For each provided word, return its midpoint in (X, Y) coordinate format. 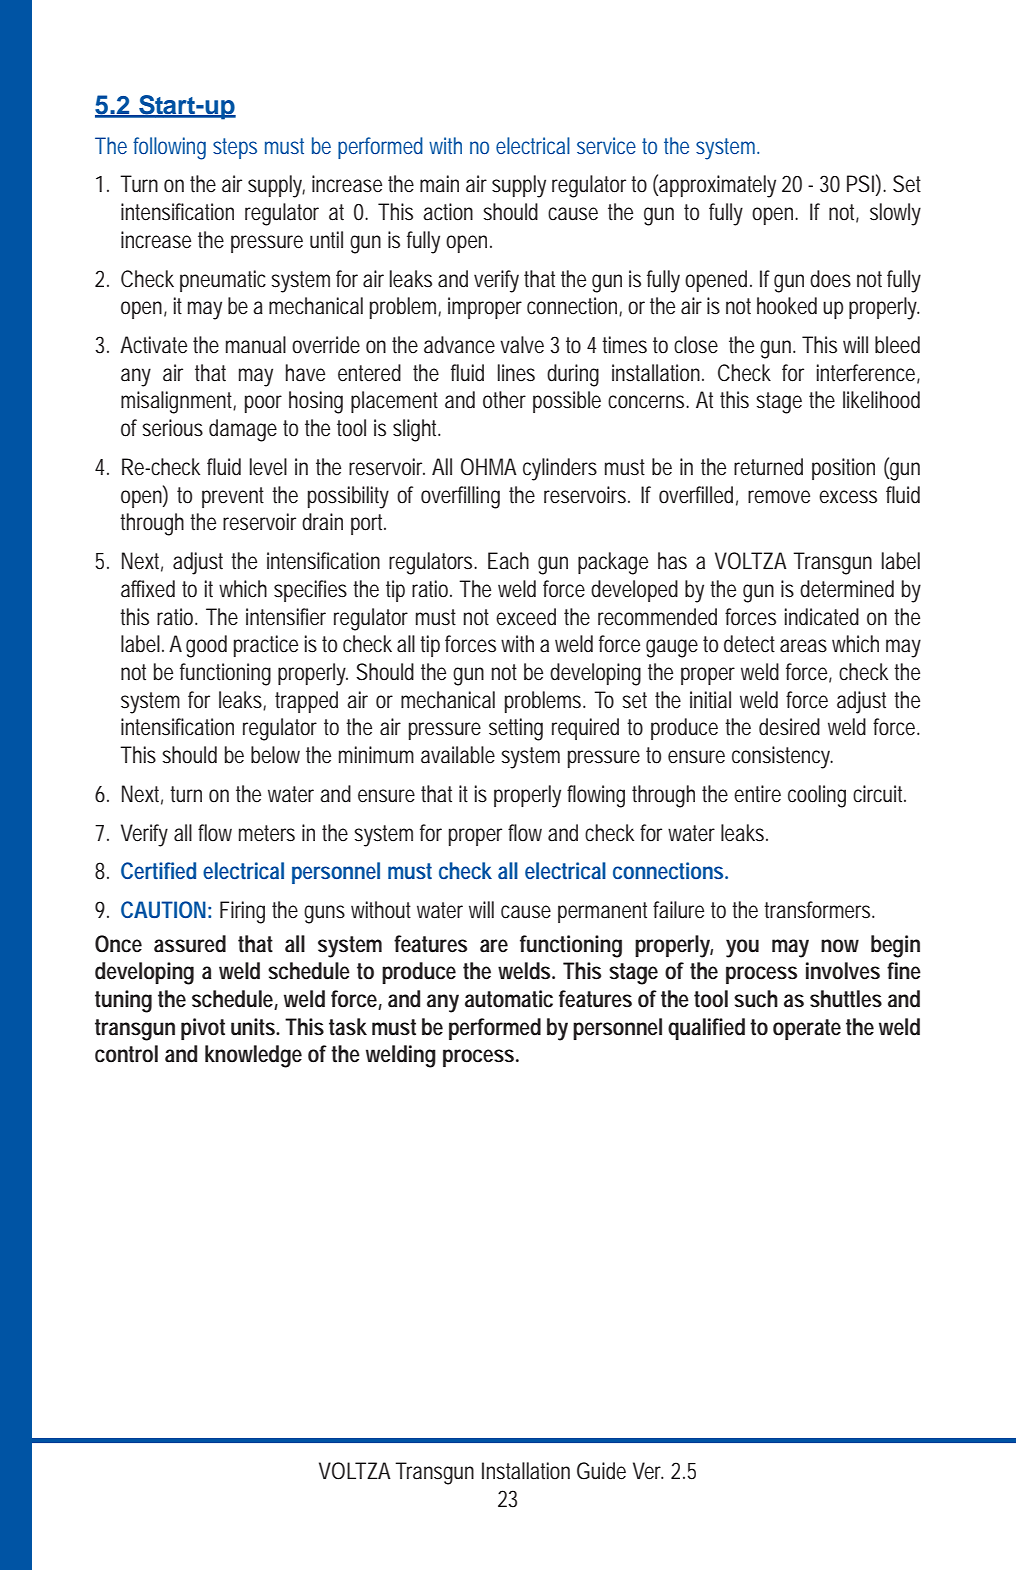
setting (516, 729)
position (843, 469)
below (275, 755)
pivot (203, 1029)
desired (789, 727)
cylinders (560, 469)
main (439, 183)
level (268, 467)
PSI (860, 184)
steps (235, 148)
